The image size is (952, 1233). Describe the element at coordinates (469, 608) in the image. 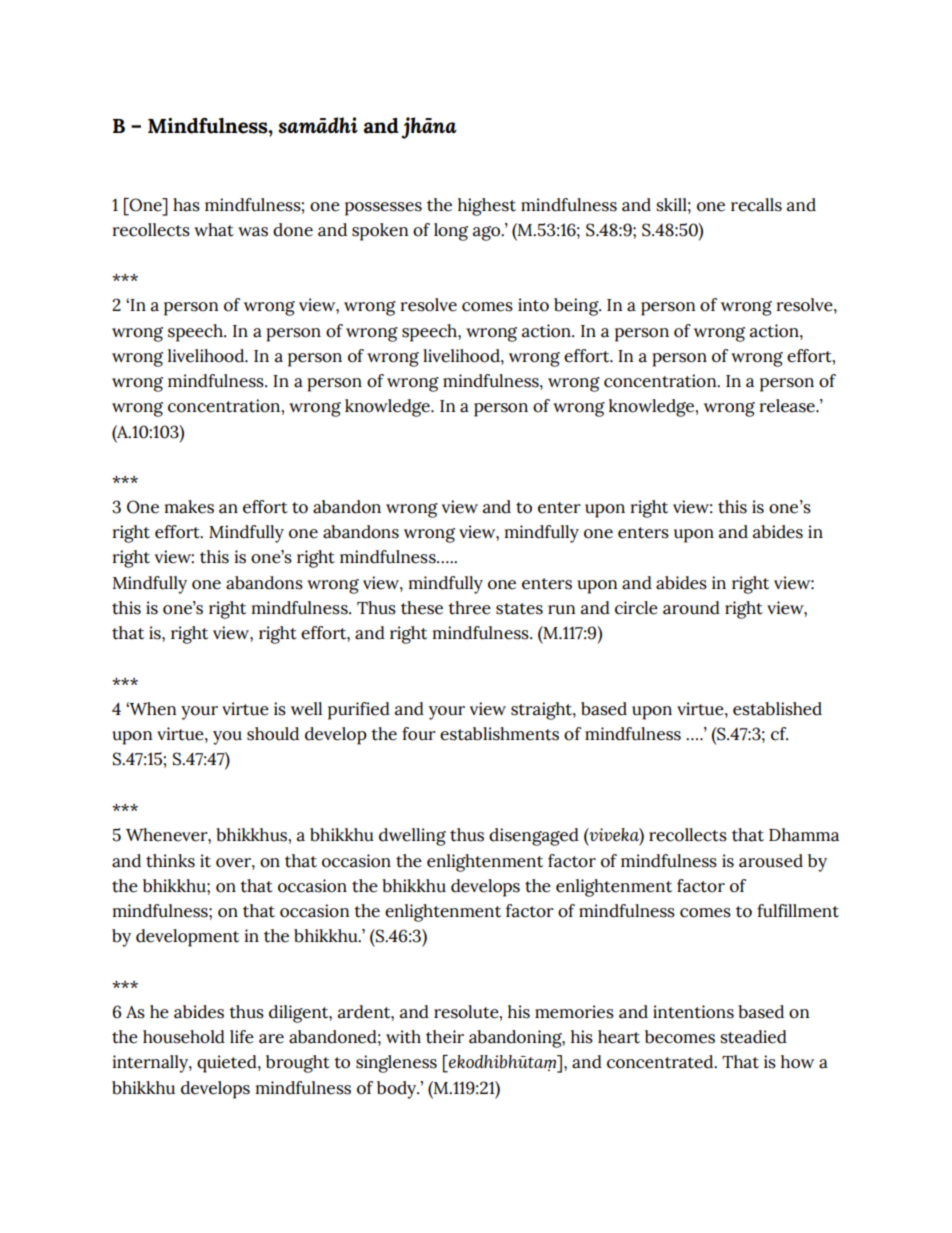

I see `three` at that location.
